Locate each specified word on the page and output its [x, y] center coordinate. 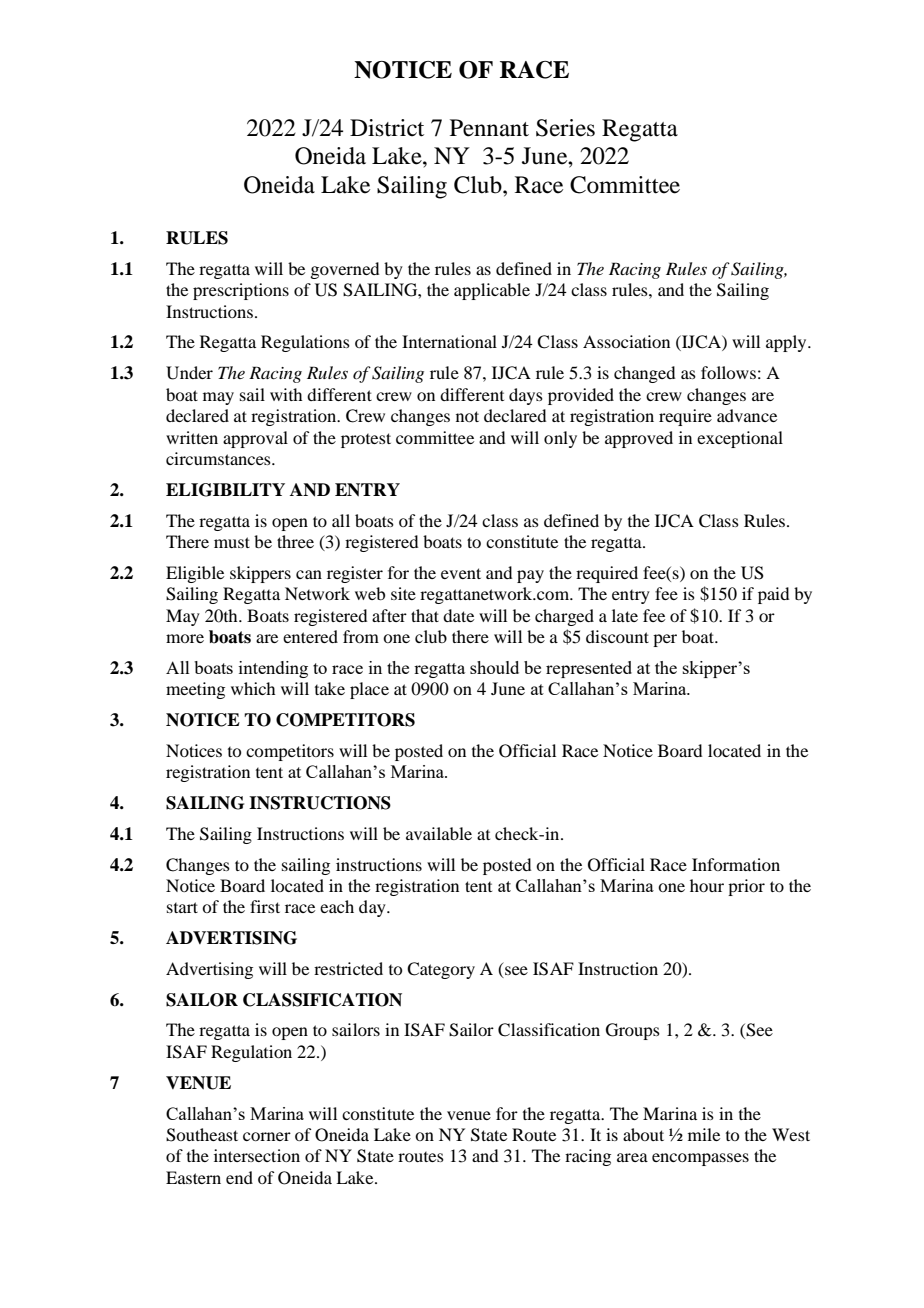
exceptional [740, 439]
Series [565, 128]
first [265, 906]
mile [704, 1134]
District [387, 128]
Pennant [489, 128]
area [632, 1157]
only [560, 439]
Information [736, 864]
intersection [257, 1155]
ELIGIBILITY [225, 490]
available [439, 833]
